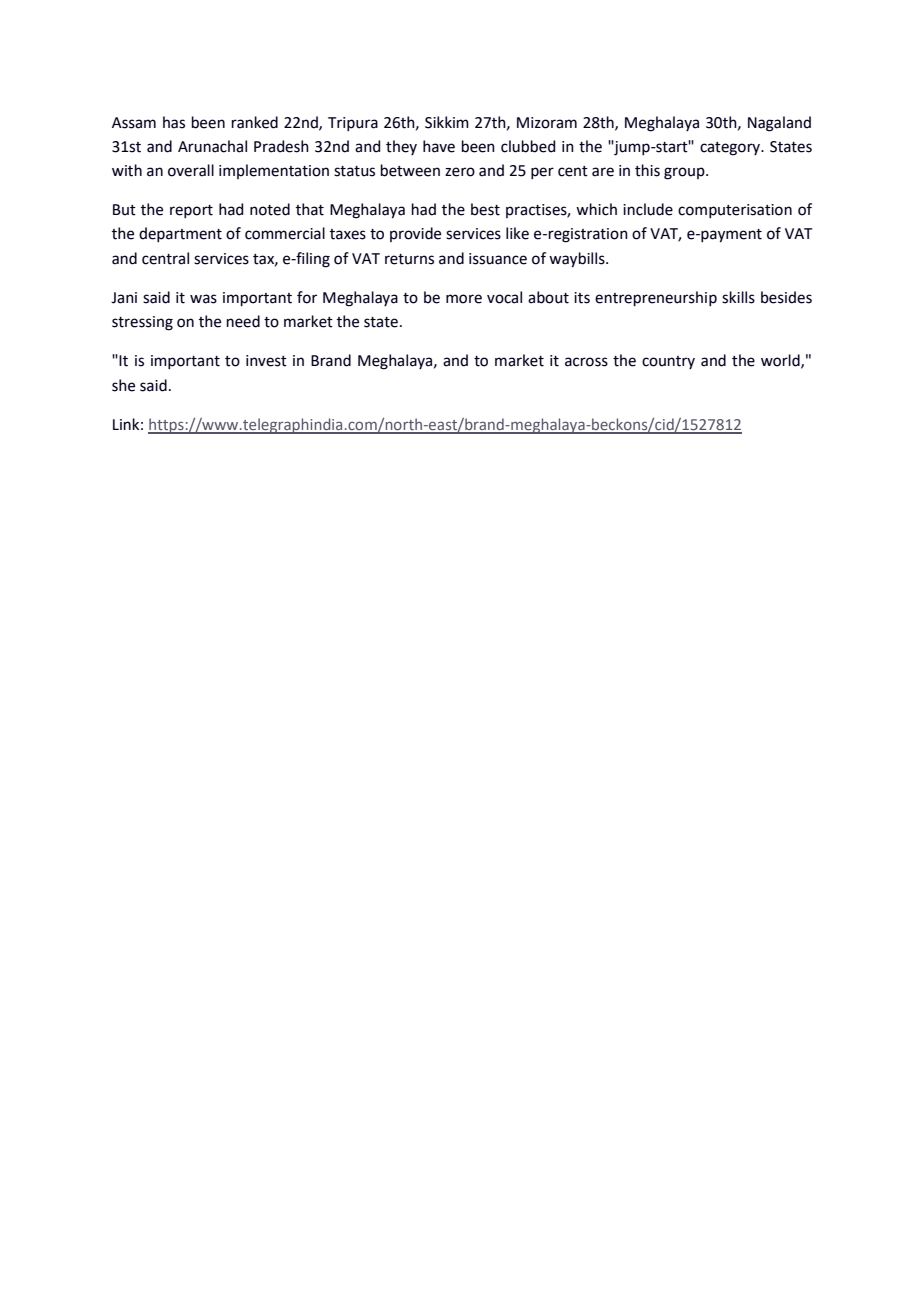  I want to click on Sikkim, so click(447, 122).
